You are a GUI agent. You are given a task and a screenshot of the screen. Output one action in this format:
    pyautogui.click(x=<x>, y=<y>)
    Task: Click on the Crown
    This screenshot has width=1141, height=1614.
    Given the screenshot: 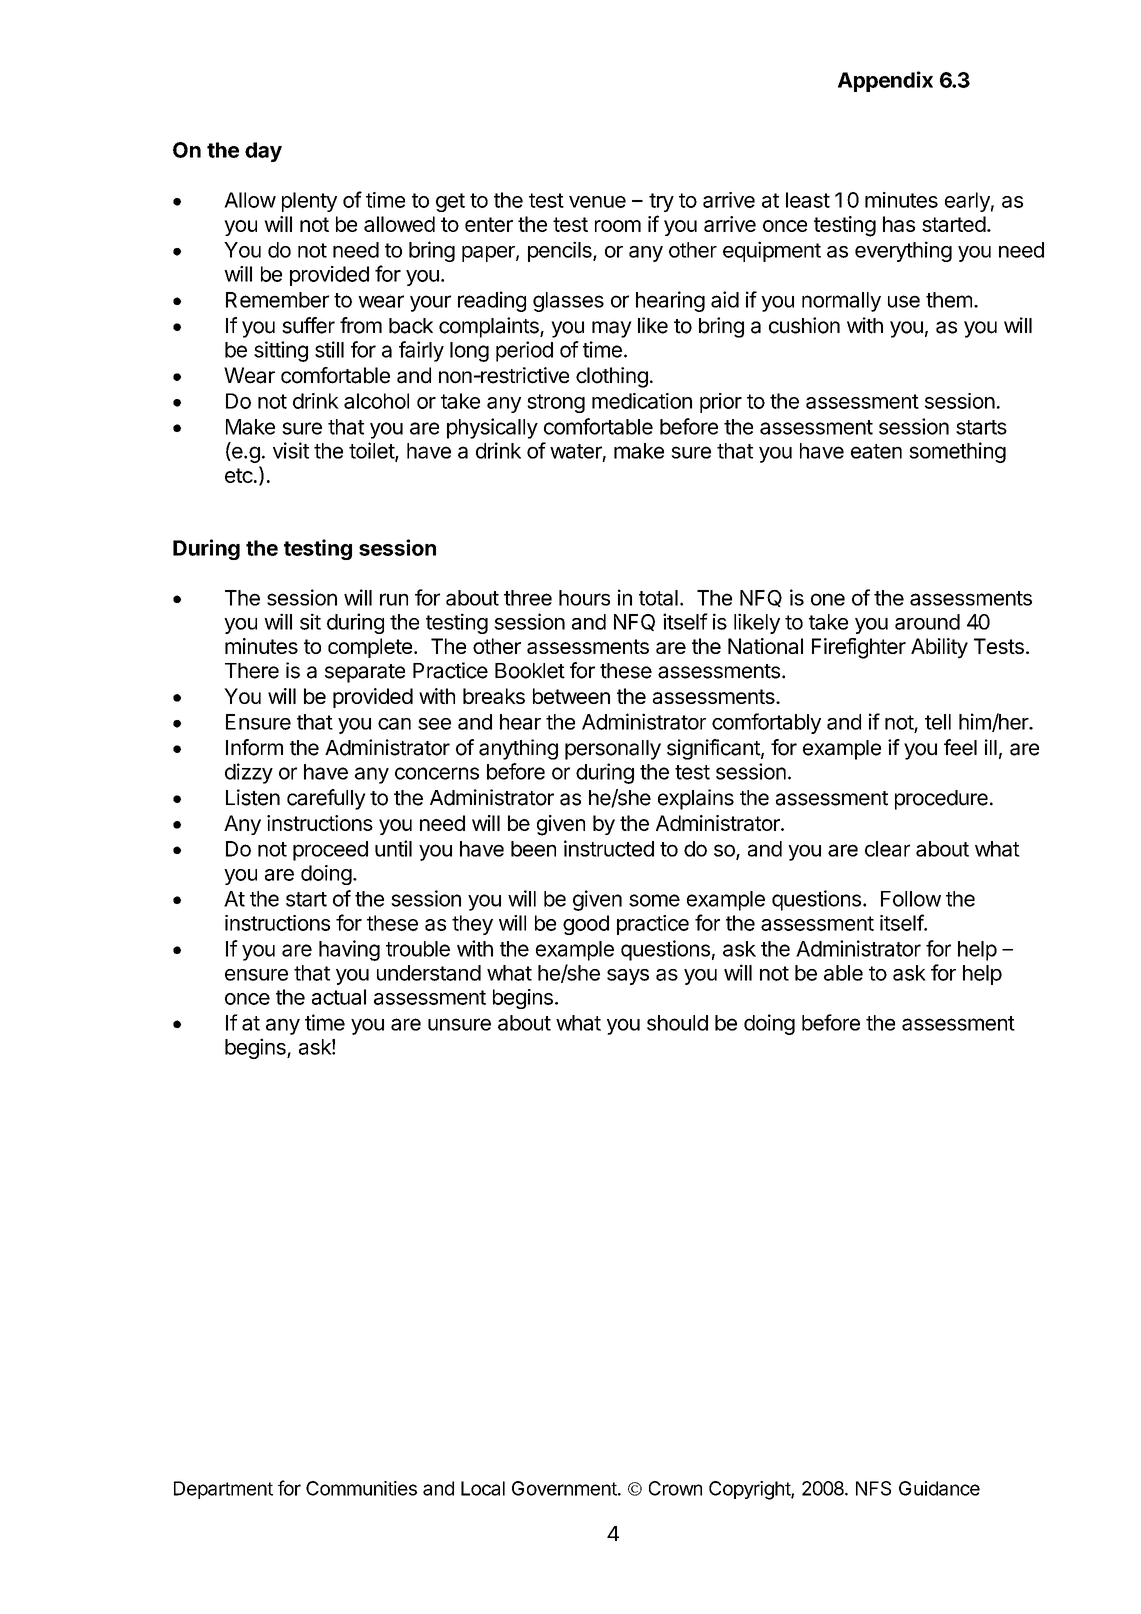 What is the action you would take?
    pyautogui.click(x=675, y=1488)
